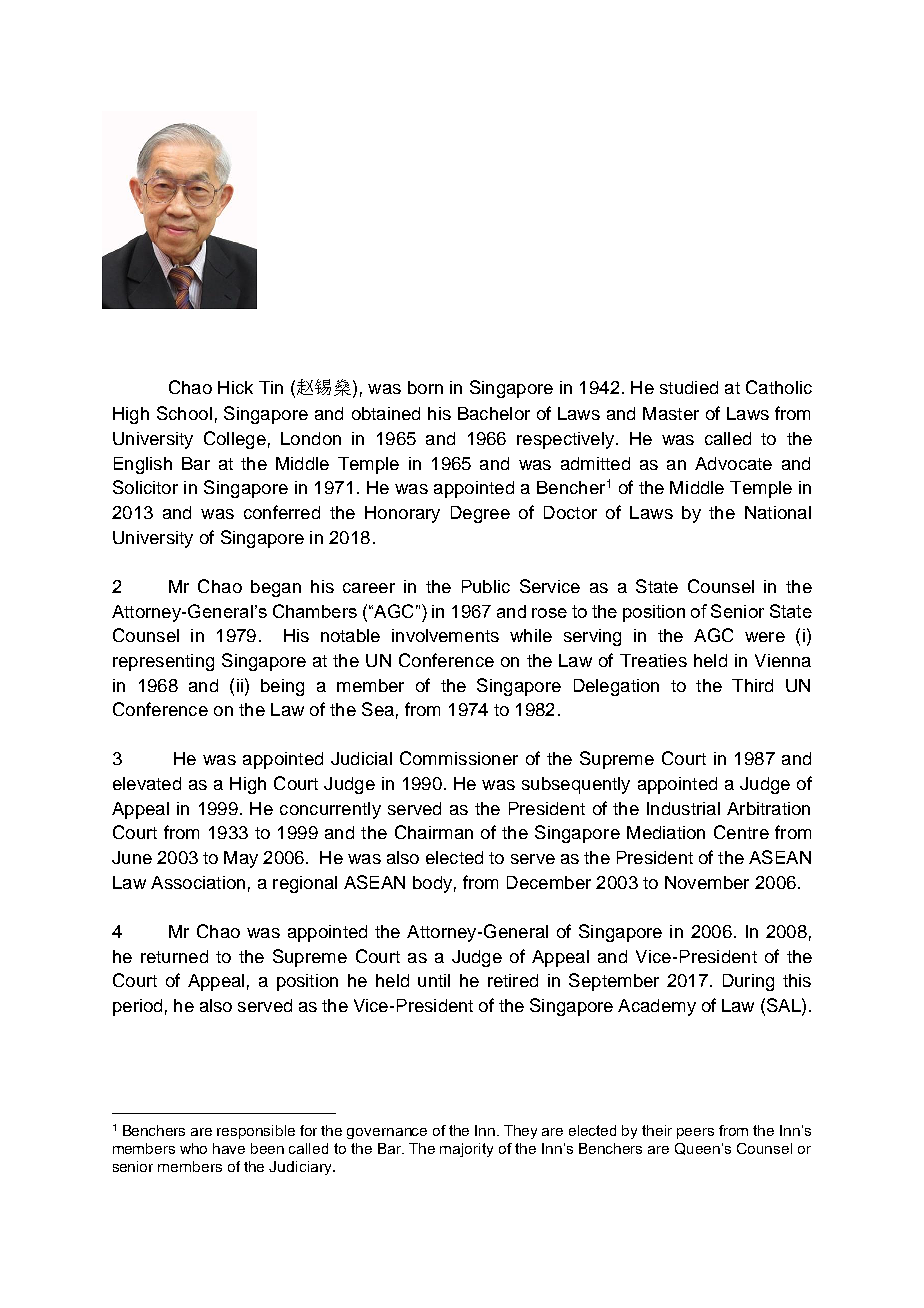  I want to click on were, so click(765, 637).
